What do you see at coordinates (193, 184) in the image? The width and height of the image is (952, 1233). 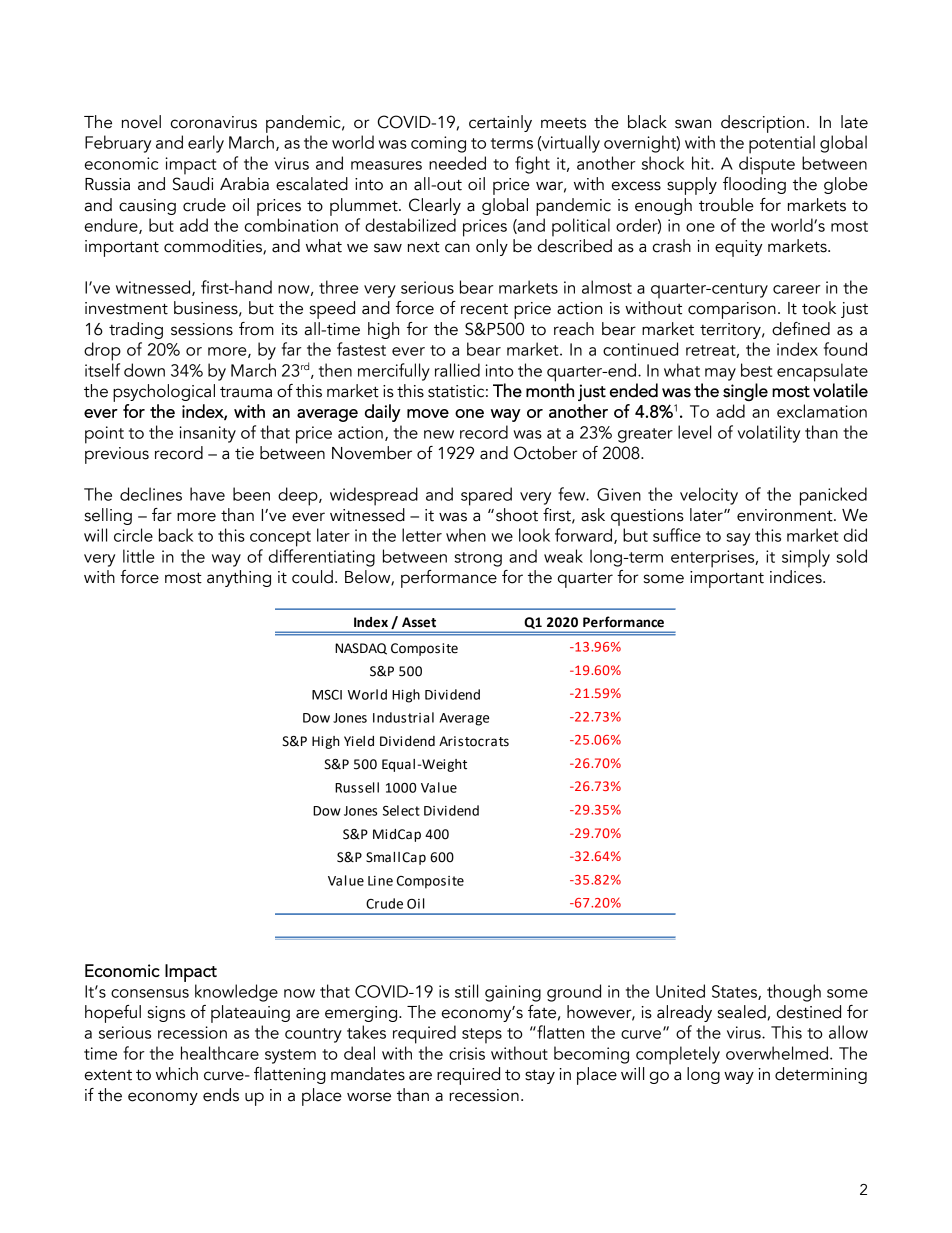 I see `Saudi` at bounding box center [193, 184].
